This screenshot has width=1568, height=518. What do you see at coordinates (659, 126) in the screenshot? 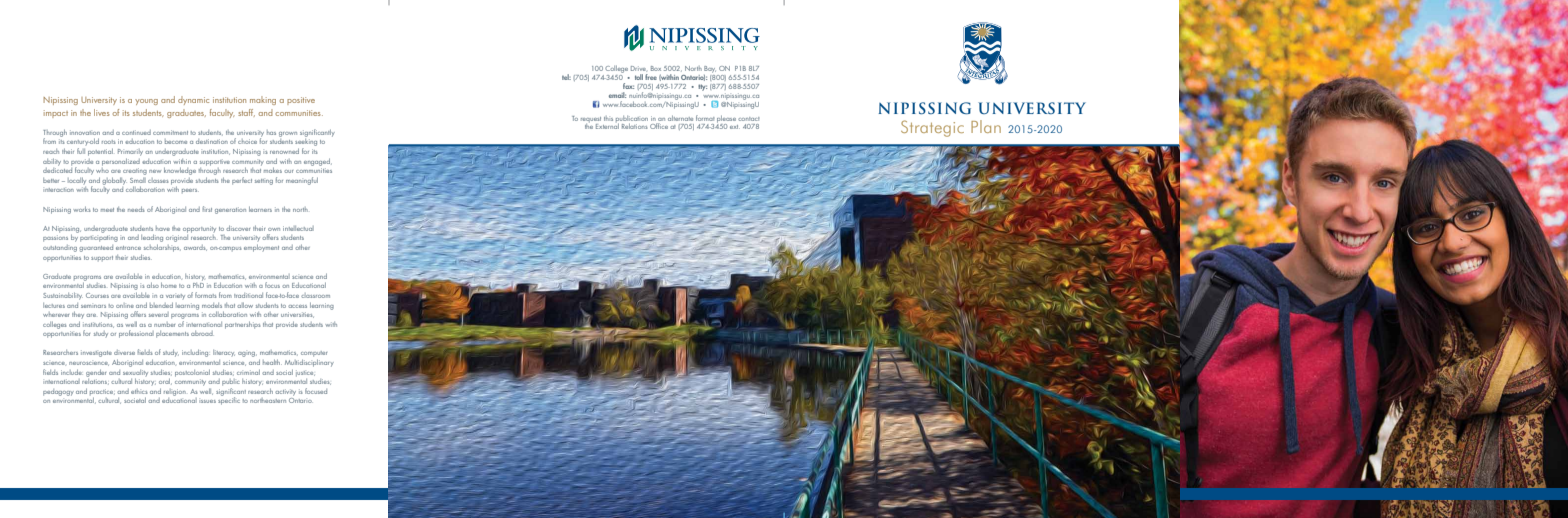
I see `Office` at bounding box center [659, 126].
